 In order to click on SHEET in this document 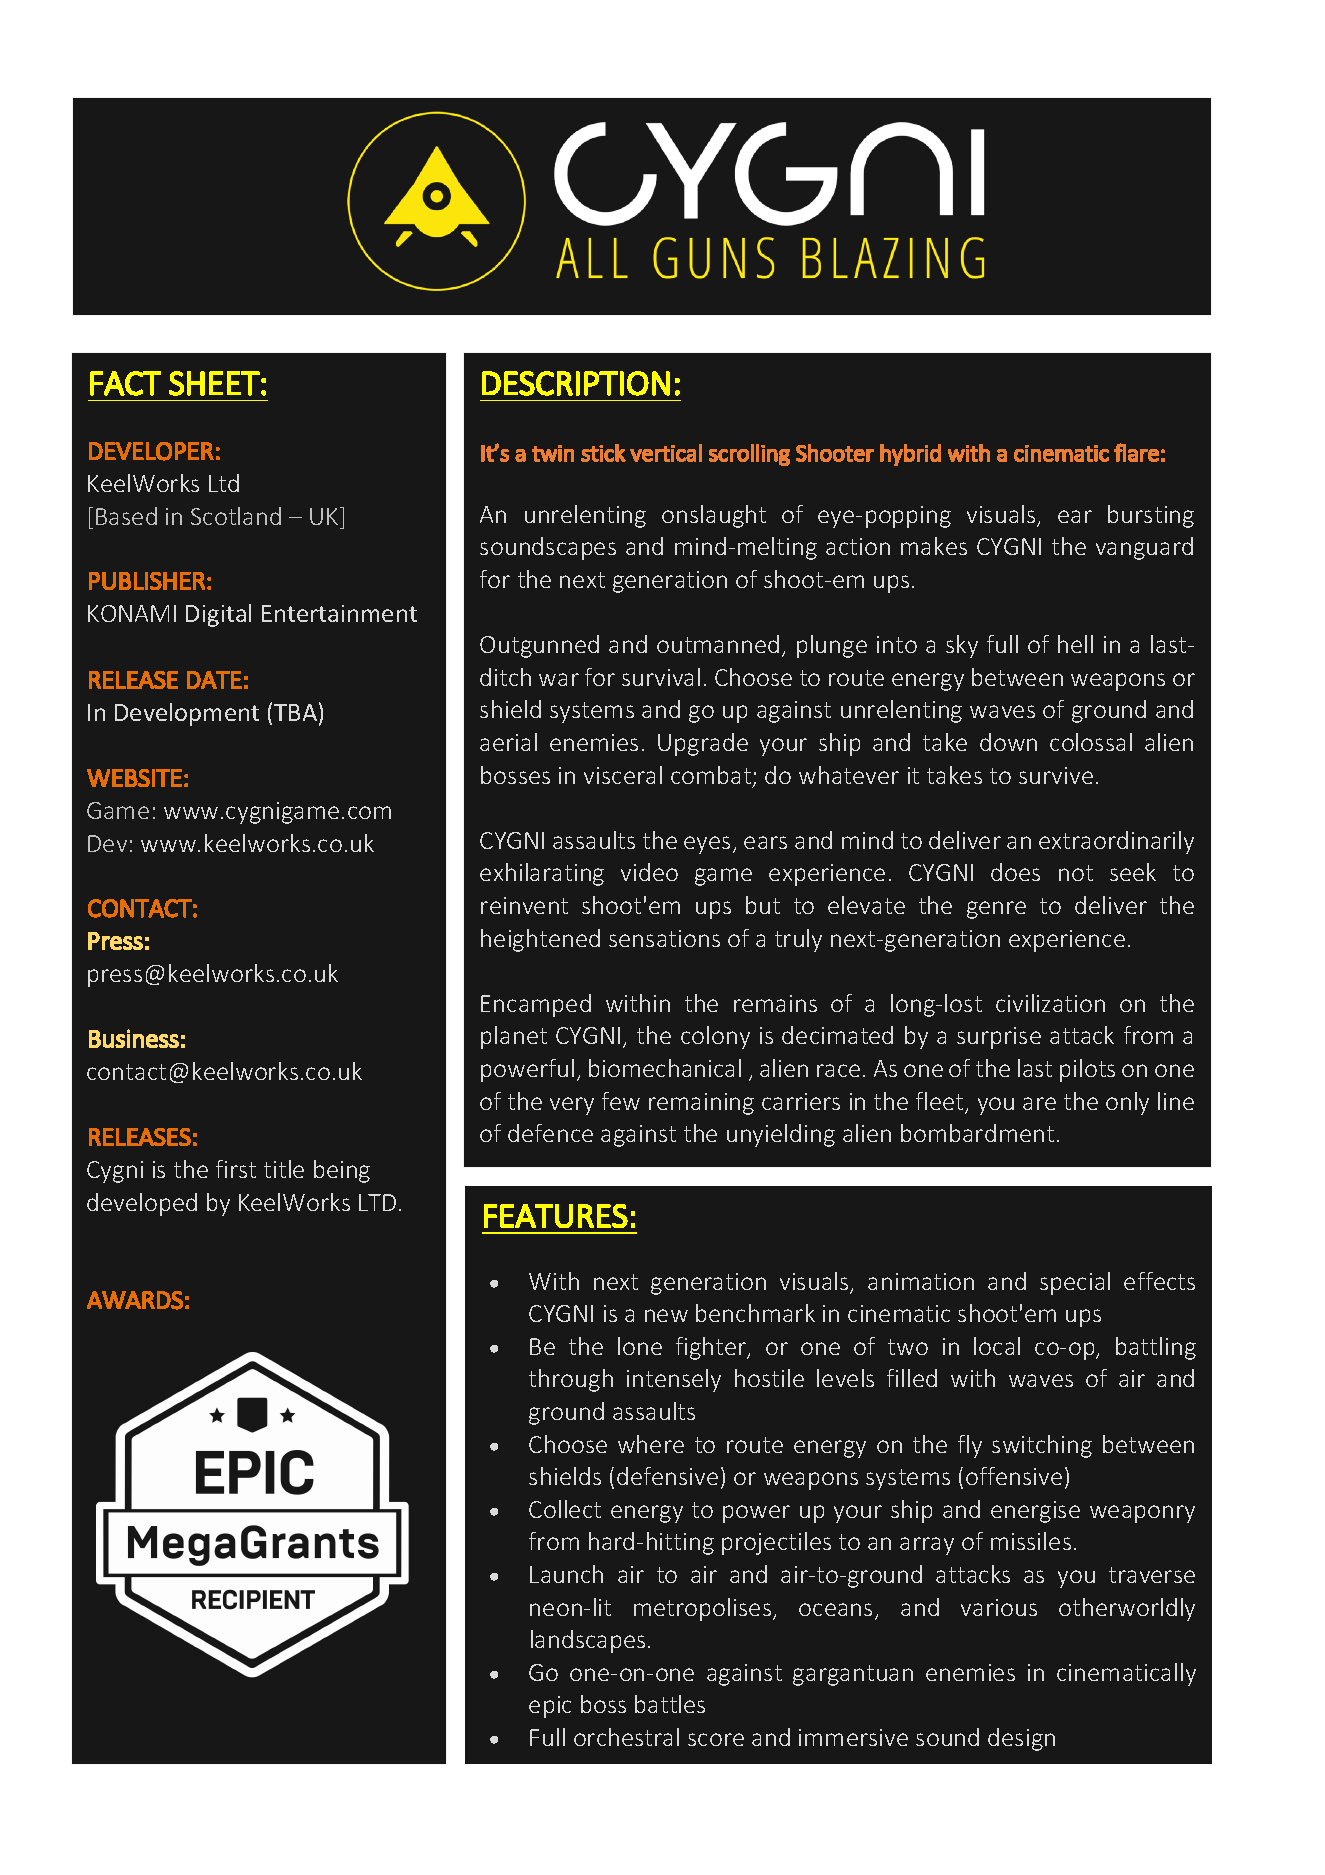, I will do `click(214, 383)`.
